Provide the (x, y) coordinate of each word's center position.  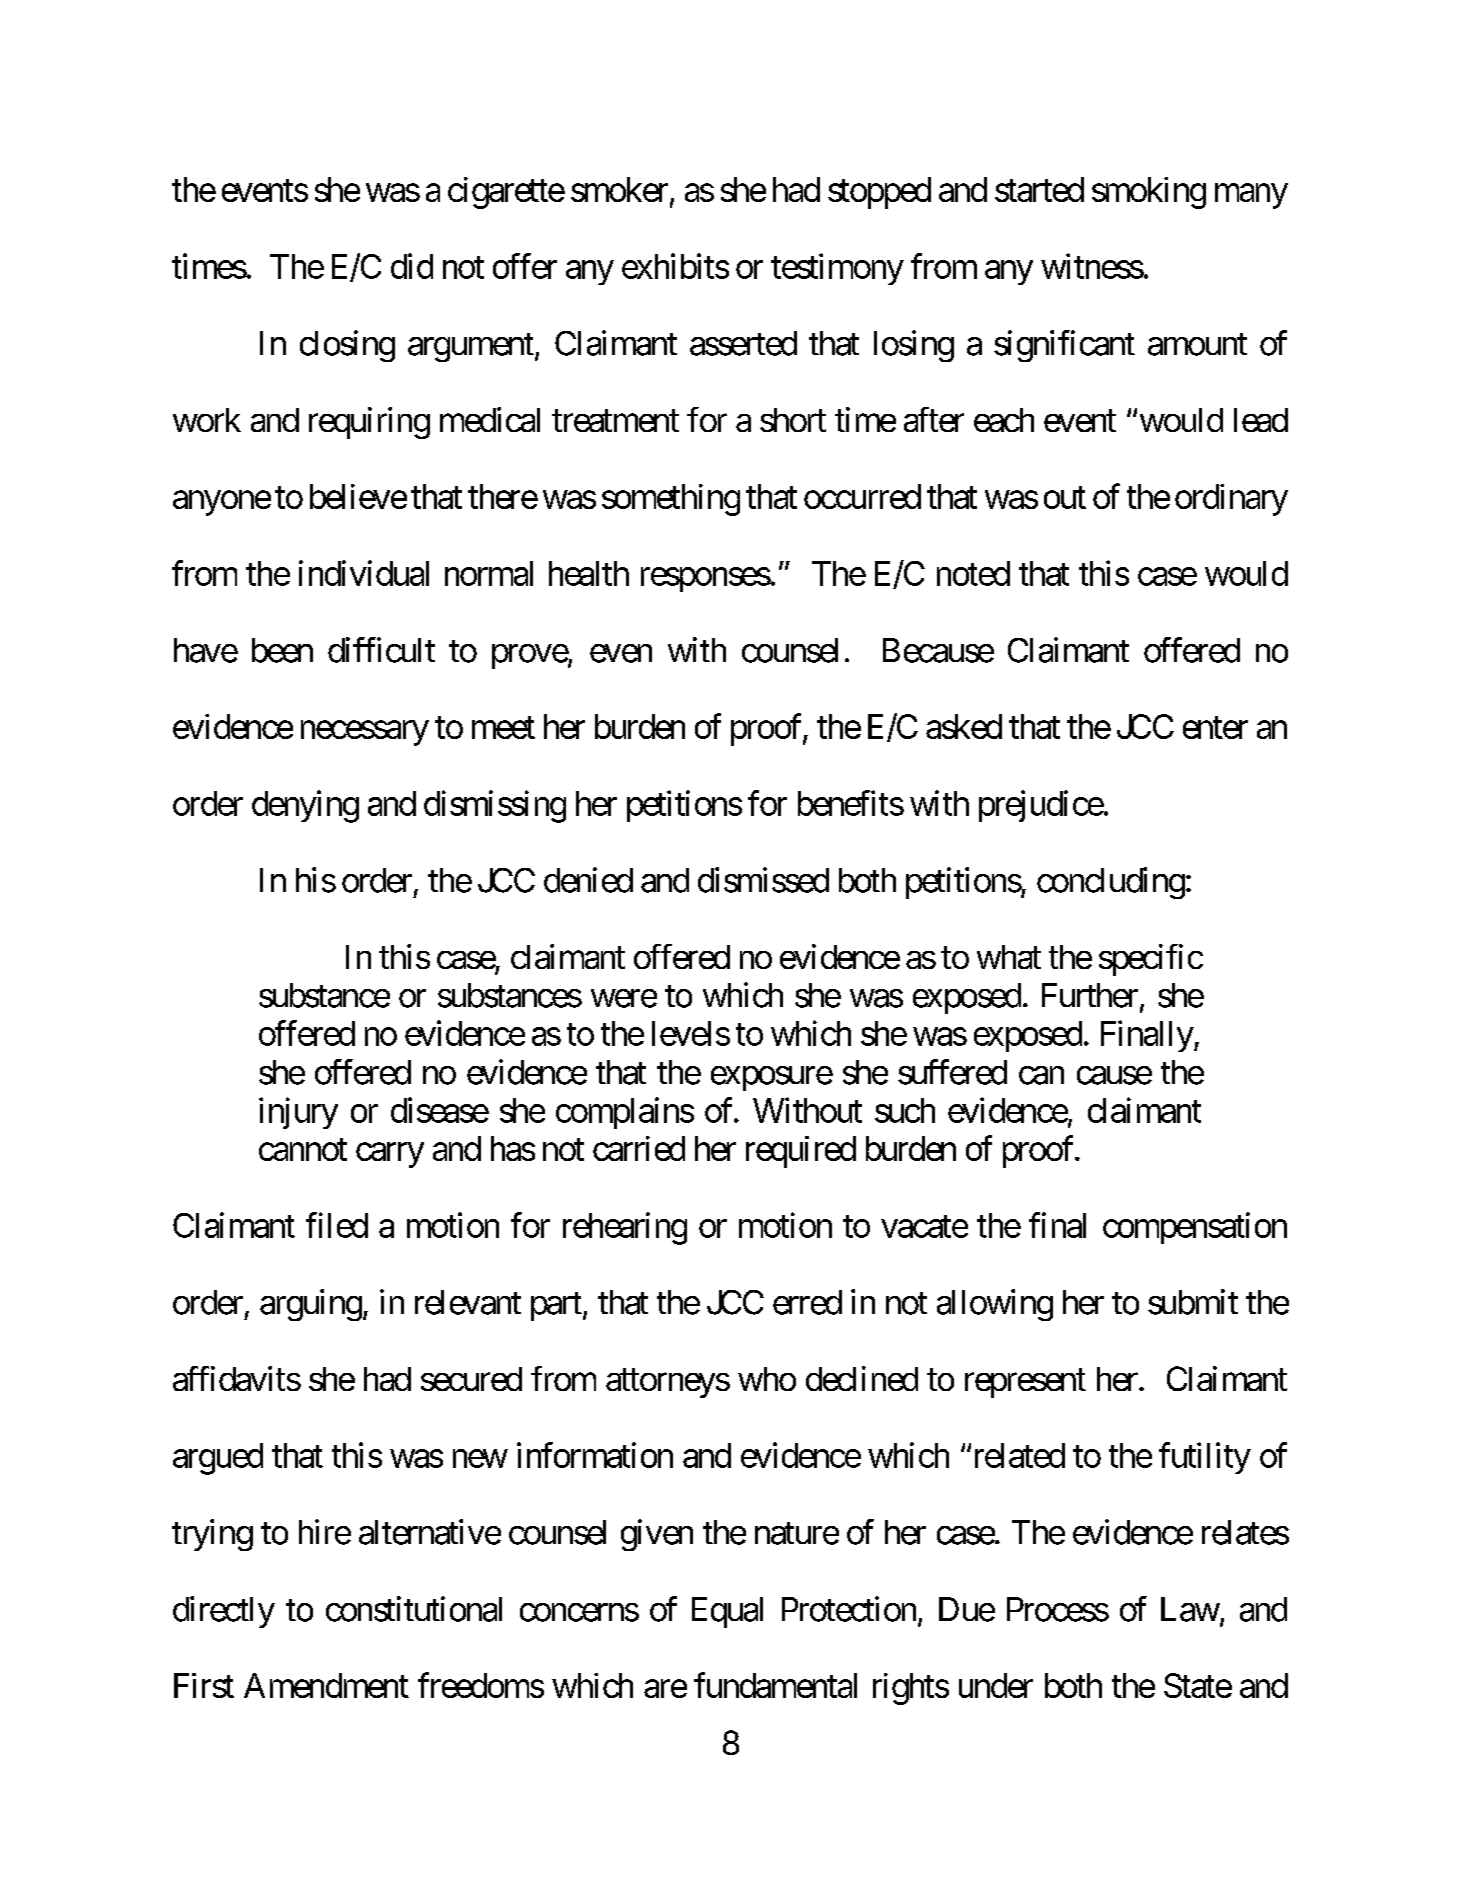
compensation (1195, 1228)
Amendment (326, 1685)
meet (503, 728)
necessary (365, 733)
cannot (303, 1150)
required (801, 1152)
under (996, 1685)
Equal (727, 1612)
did (412, 266)
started (1039, 189)
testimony (837, 269)
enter (1215, 728)
